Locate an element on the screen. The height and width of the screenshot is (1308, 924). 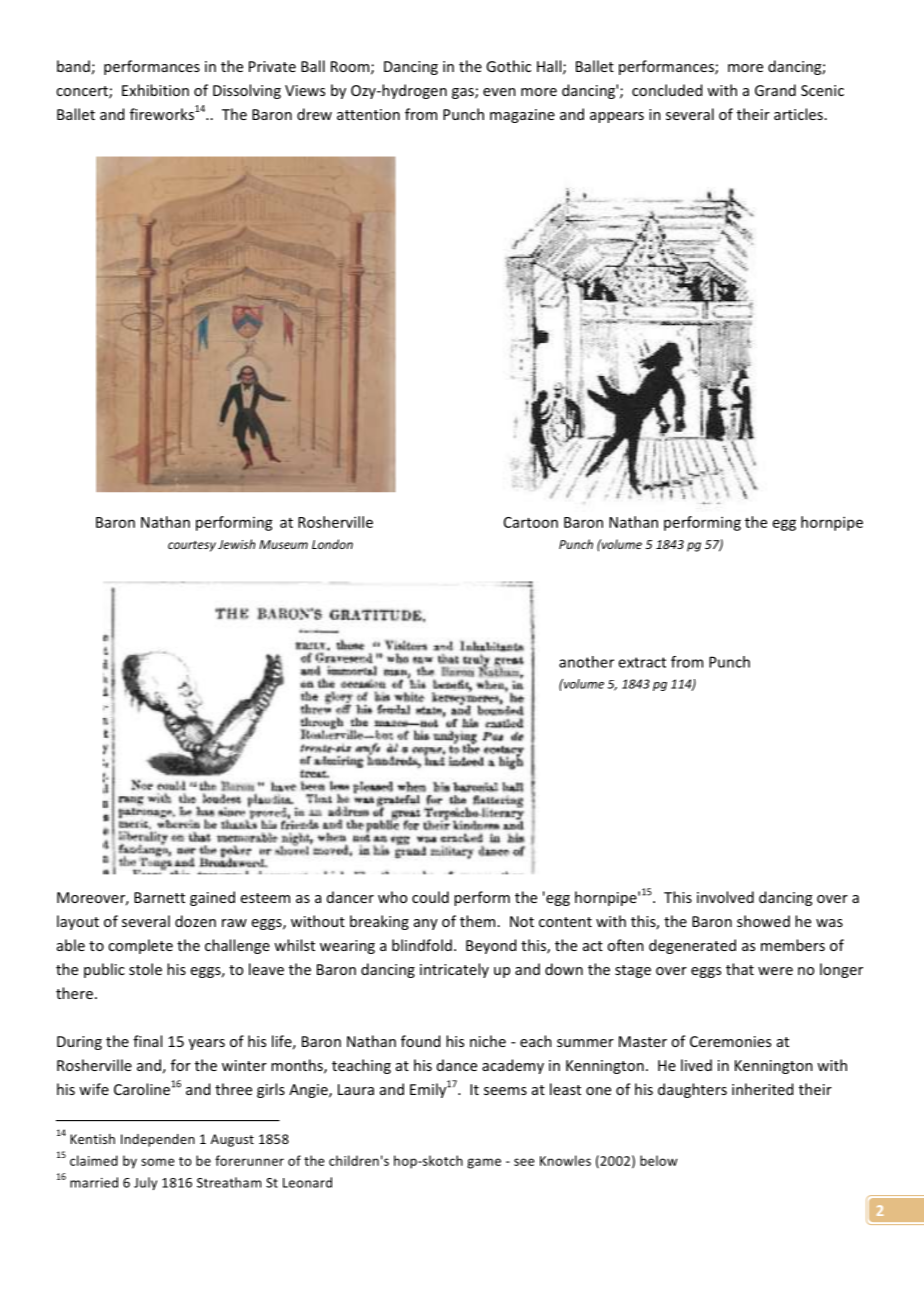
some is located at coordinates (158, 1162).
